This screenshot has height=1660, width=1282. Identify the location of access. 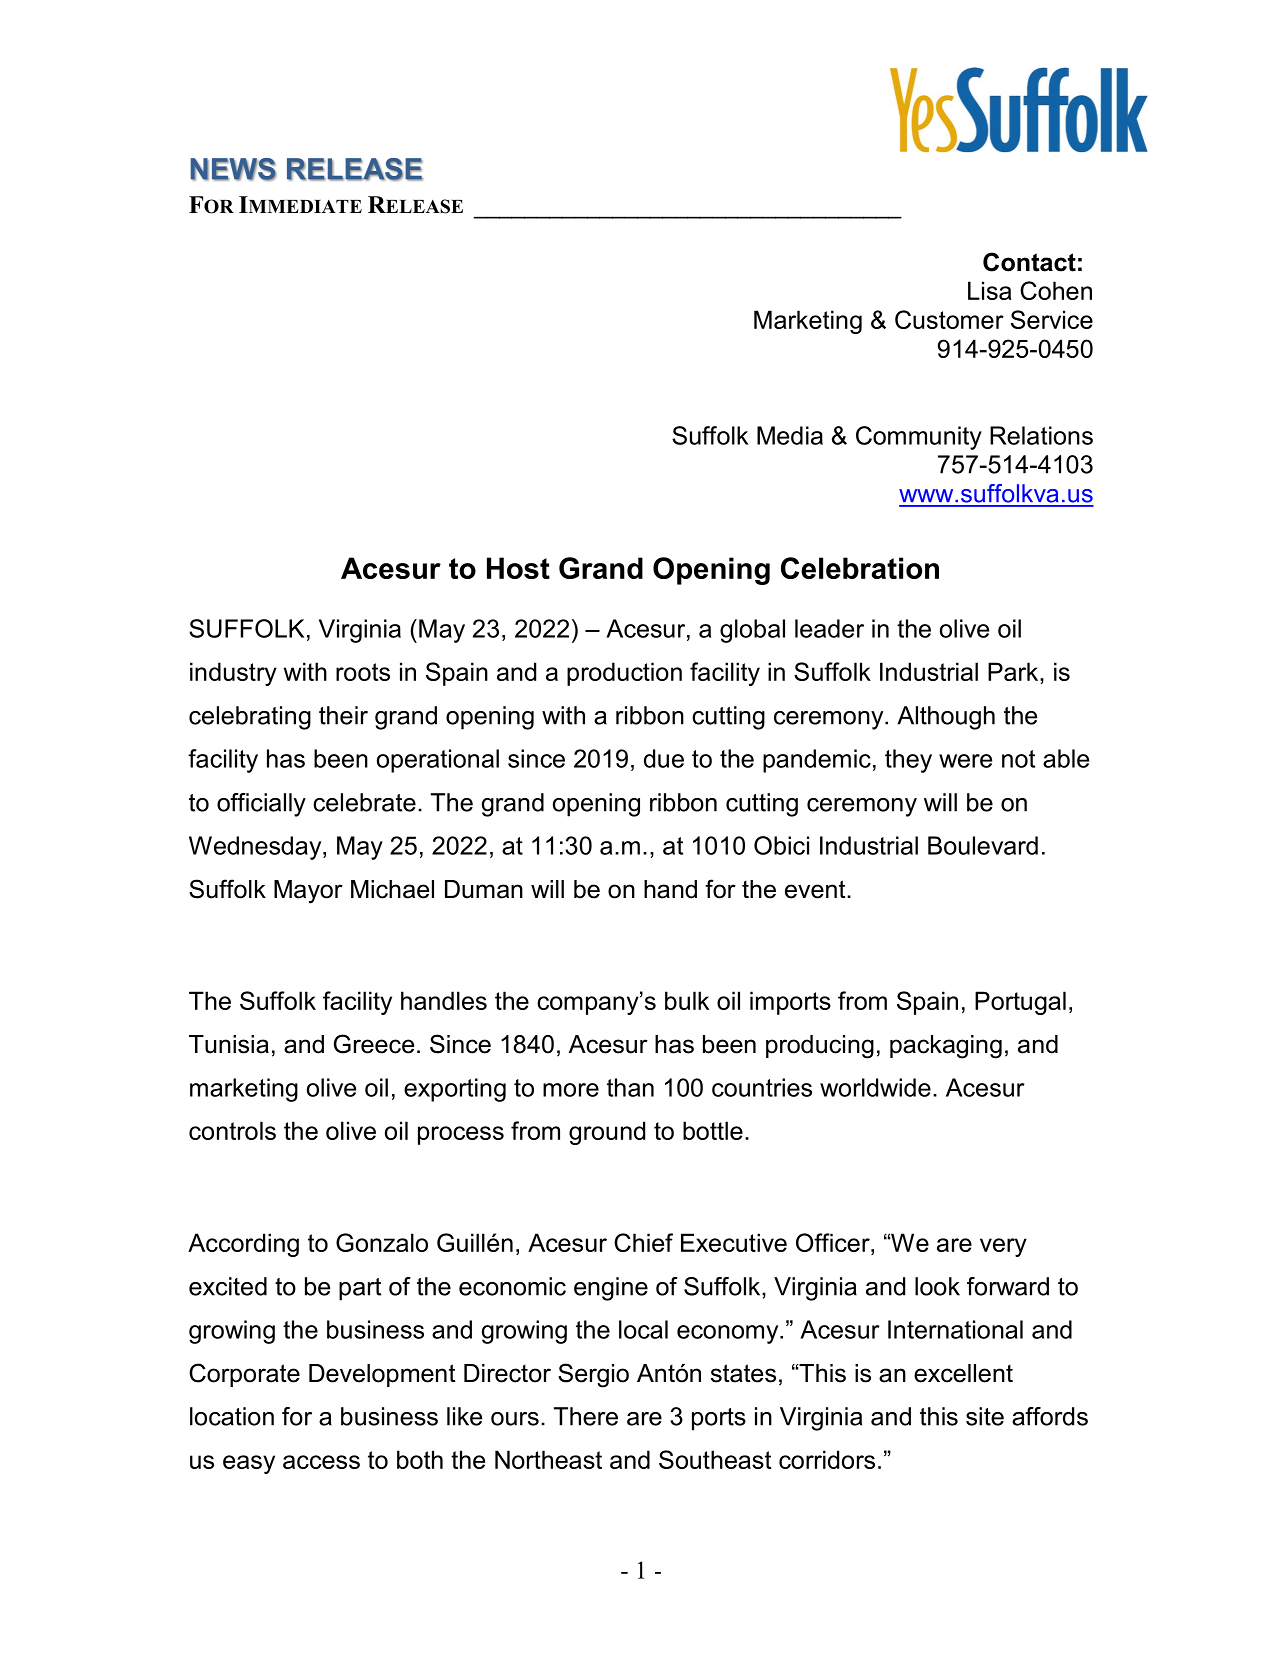
(321, 1462).
